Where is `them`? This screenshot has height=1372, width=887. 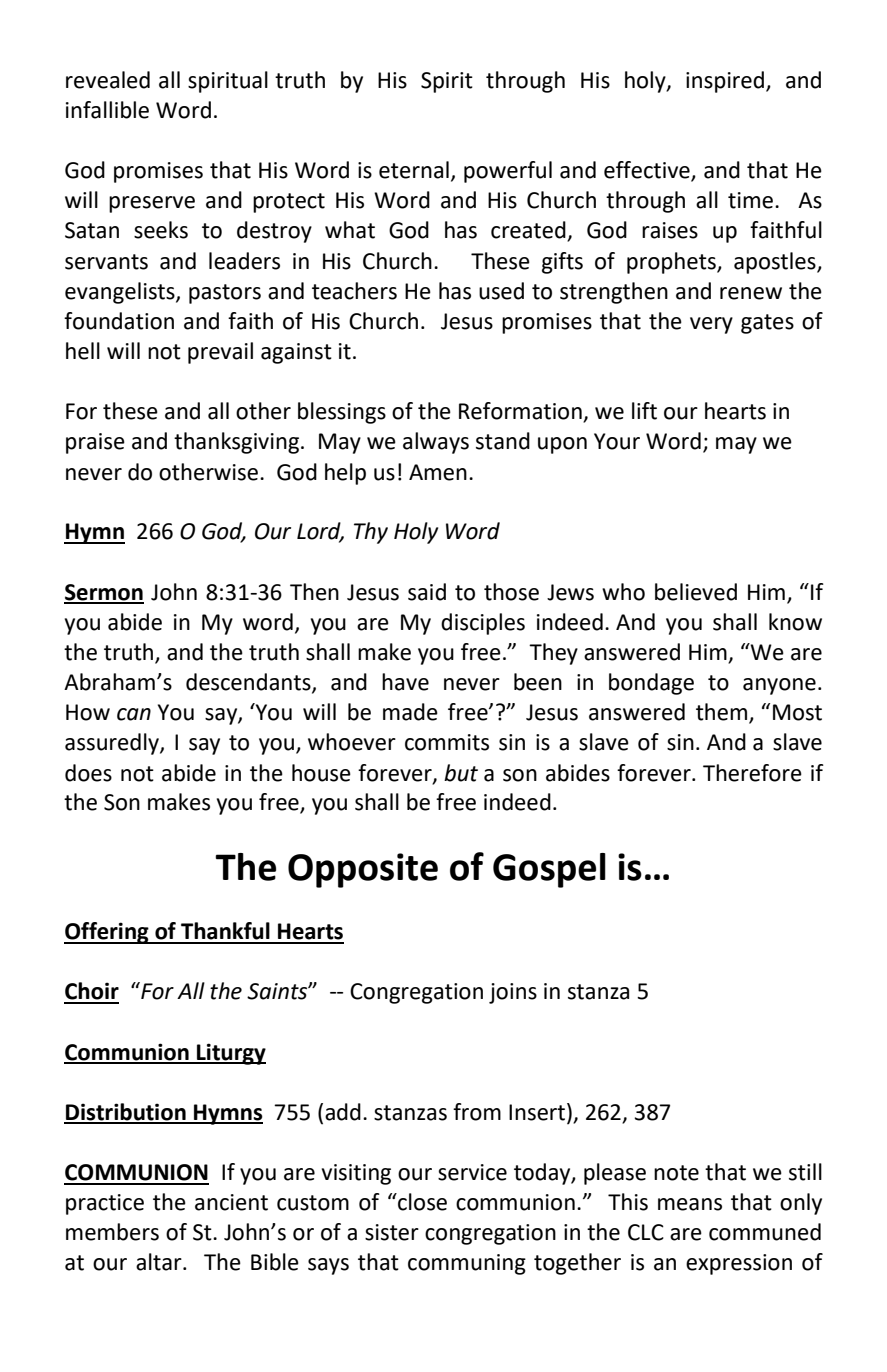
them is located at coordinates (721, 712).
